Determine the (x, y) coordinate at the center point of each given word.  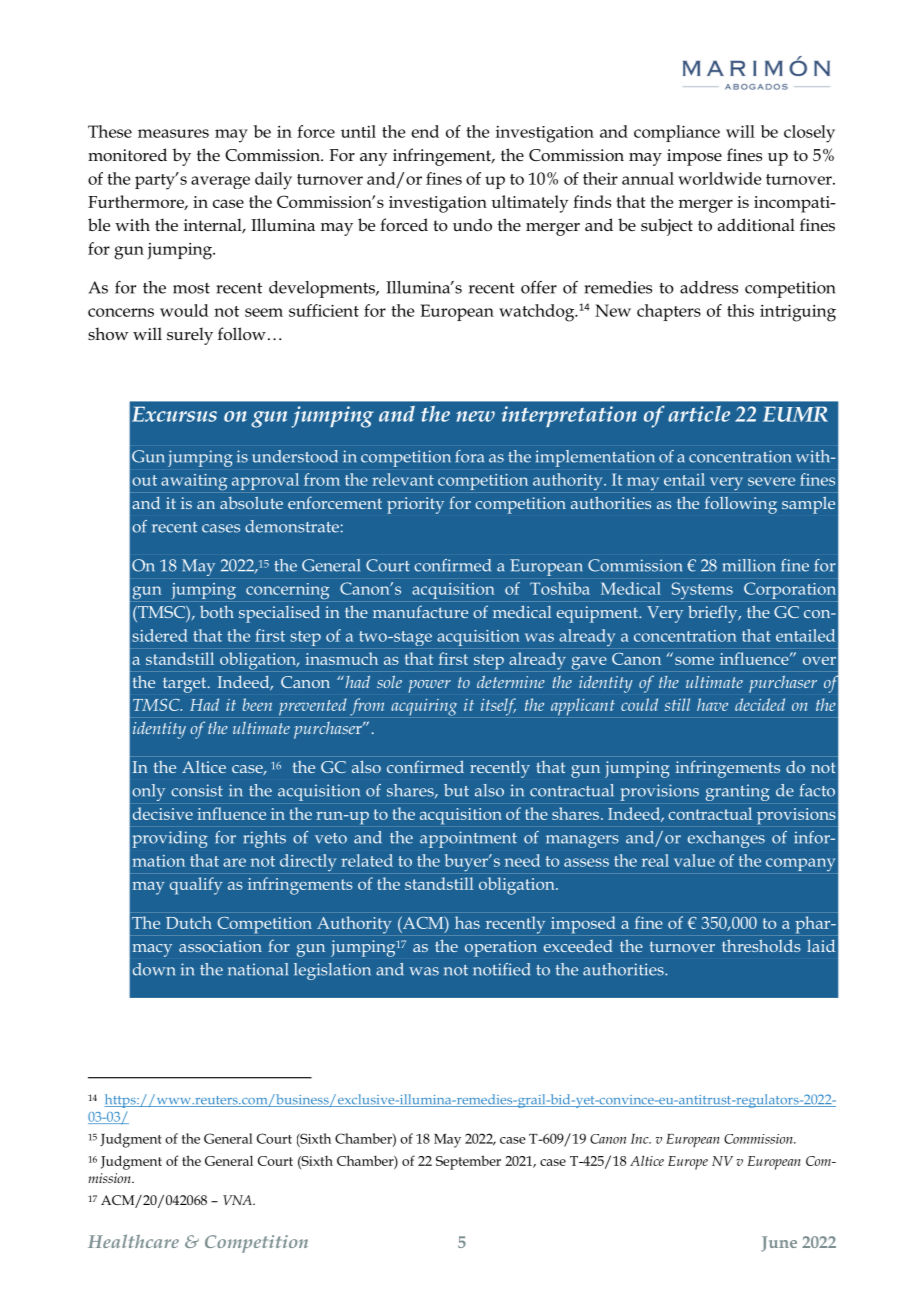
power (429, 686)
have (712, 704)
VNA (238, 1200)
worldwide (719, 178)
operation (501, 948)
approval (265, 481)
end (425, 131)
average (220, 182)
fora (469, 456)
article (699, 414)
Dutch (189, 922)
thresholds (761, 945)
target (186, 685)
